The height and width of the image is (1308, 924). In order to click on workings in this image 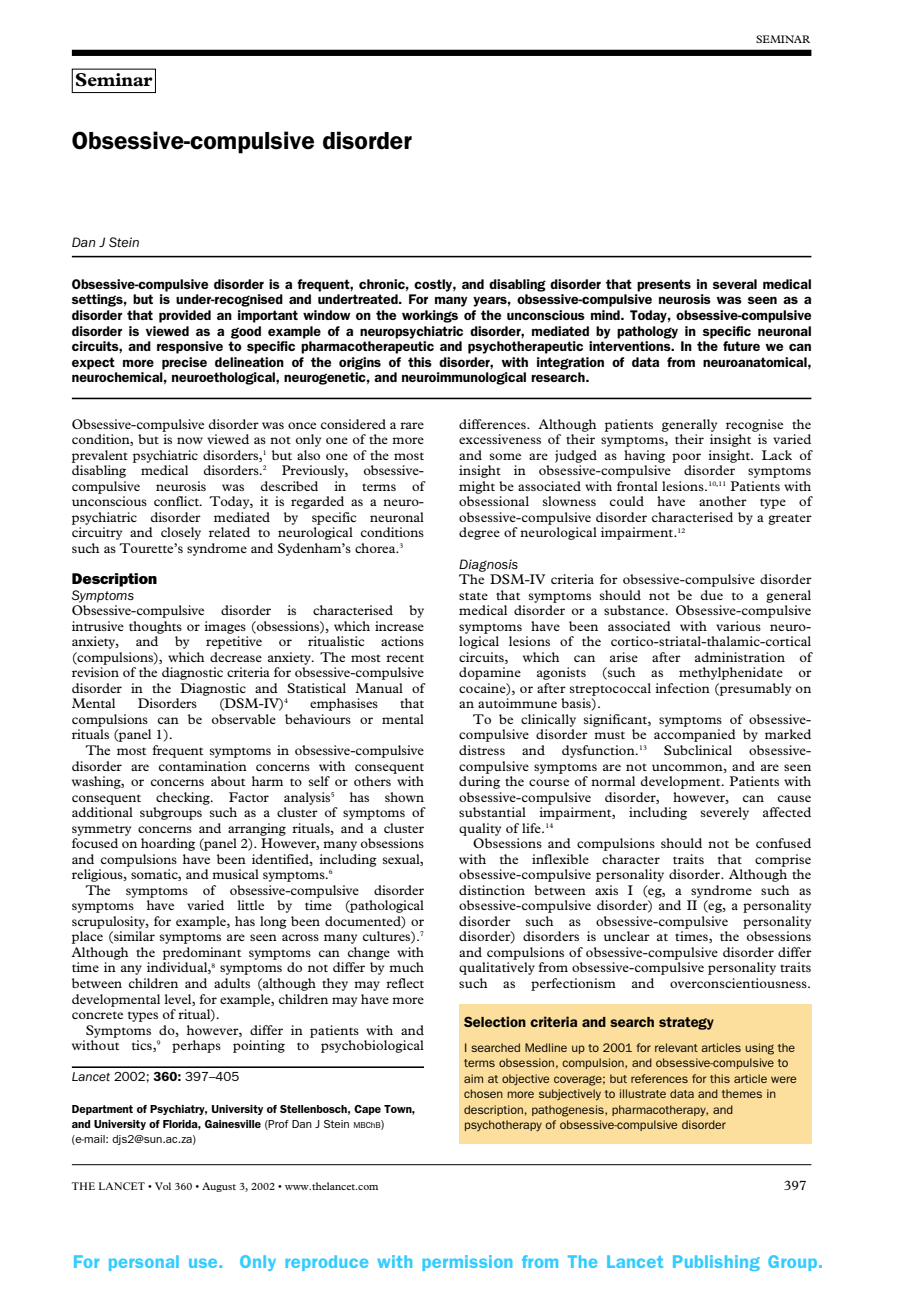, I will do `click(430, 316)`.
